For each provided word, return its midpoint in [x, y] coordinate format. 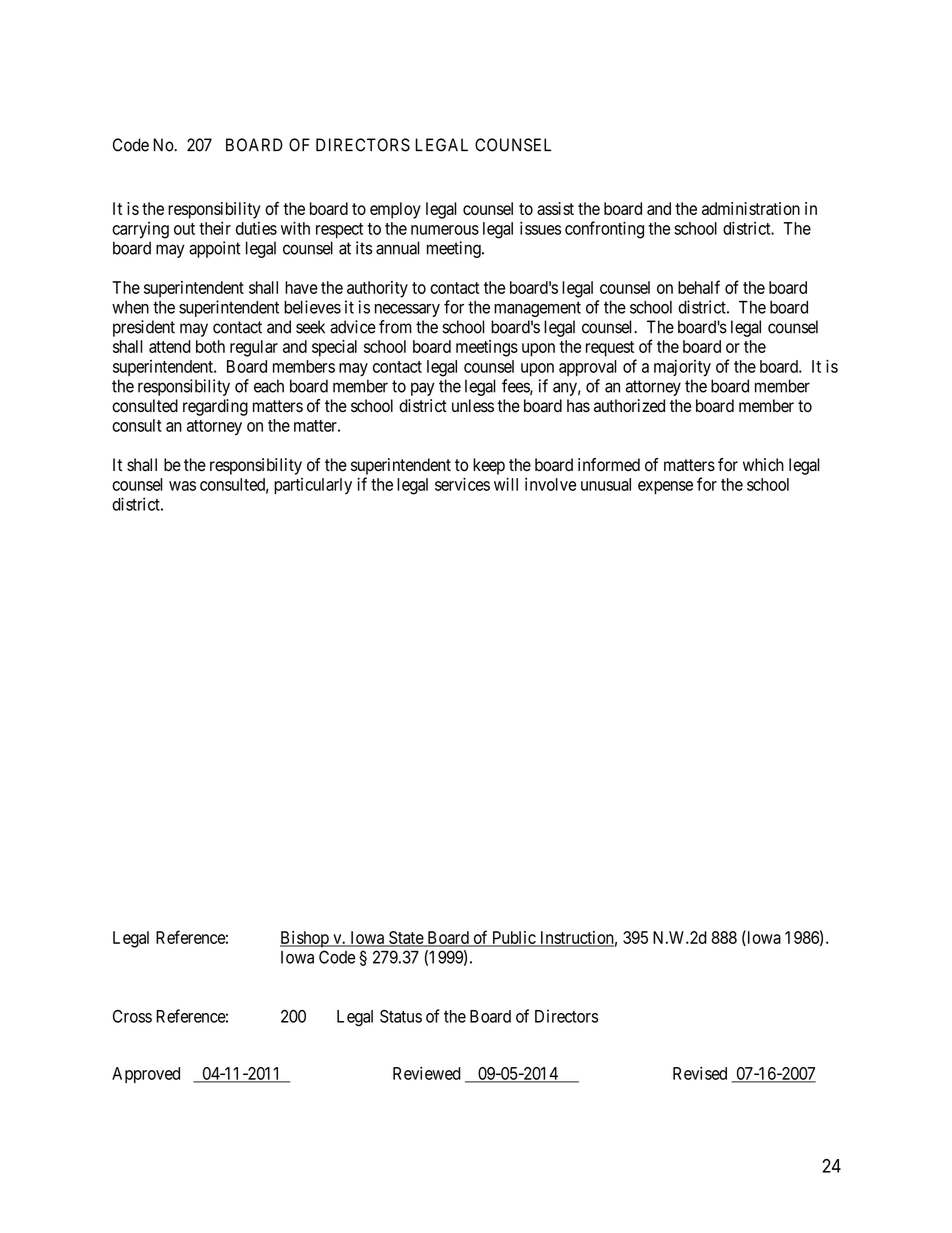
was [182, 486]
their [215, 228]
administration [751, 208]
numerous [445, 230]
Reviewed [427, 1073]
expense [665, 487]
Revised [700, 1073]
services [462, 484]
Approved [146, 1075]
